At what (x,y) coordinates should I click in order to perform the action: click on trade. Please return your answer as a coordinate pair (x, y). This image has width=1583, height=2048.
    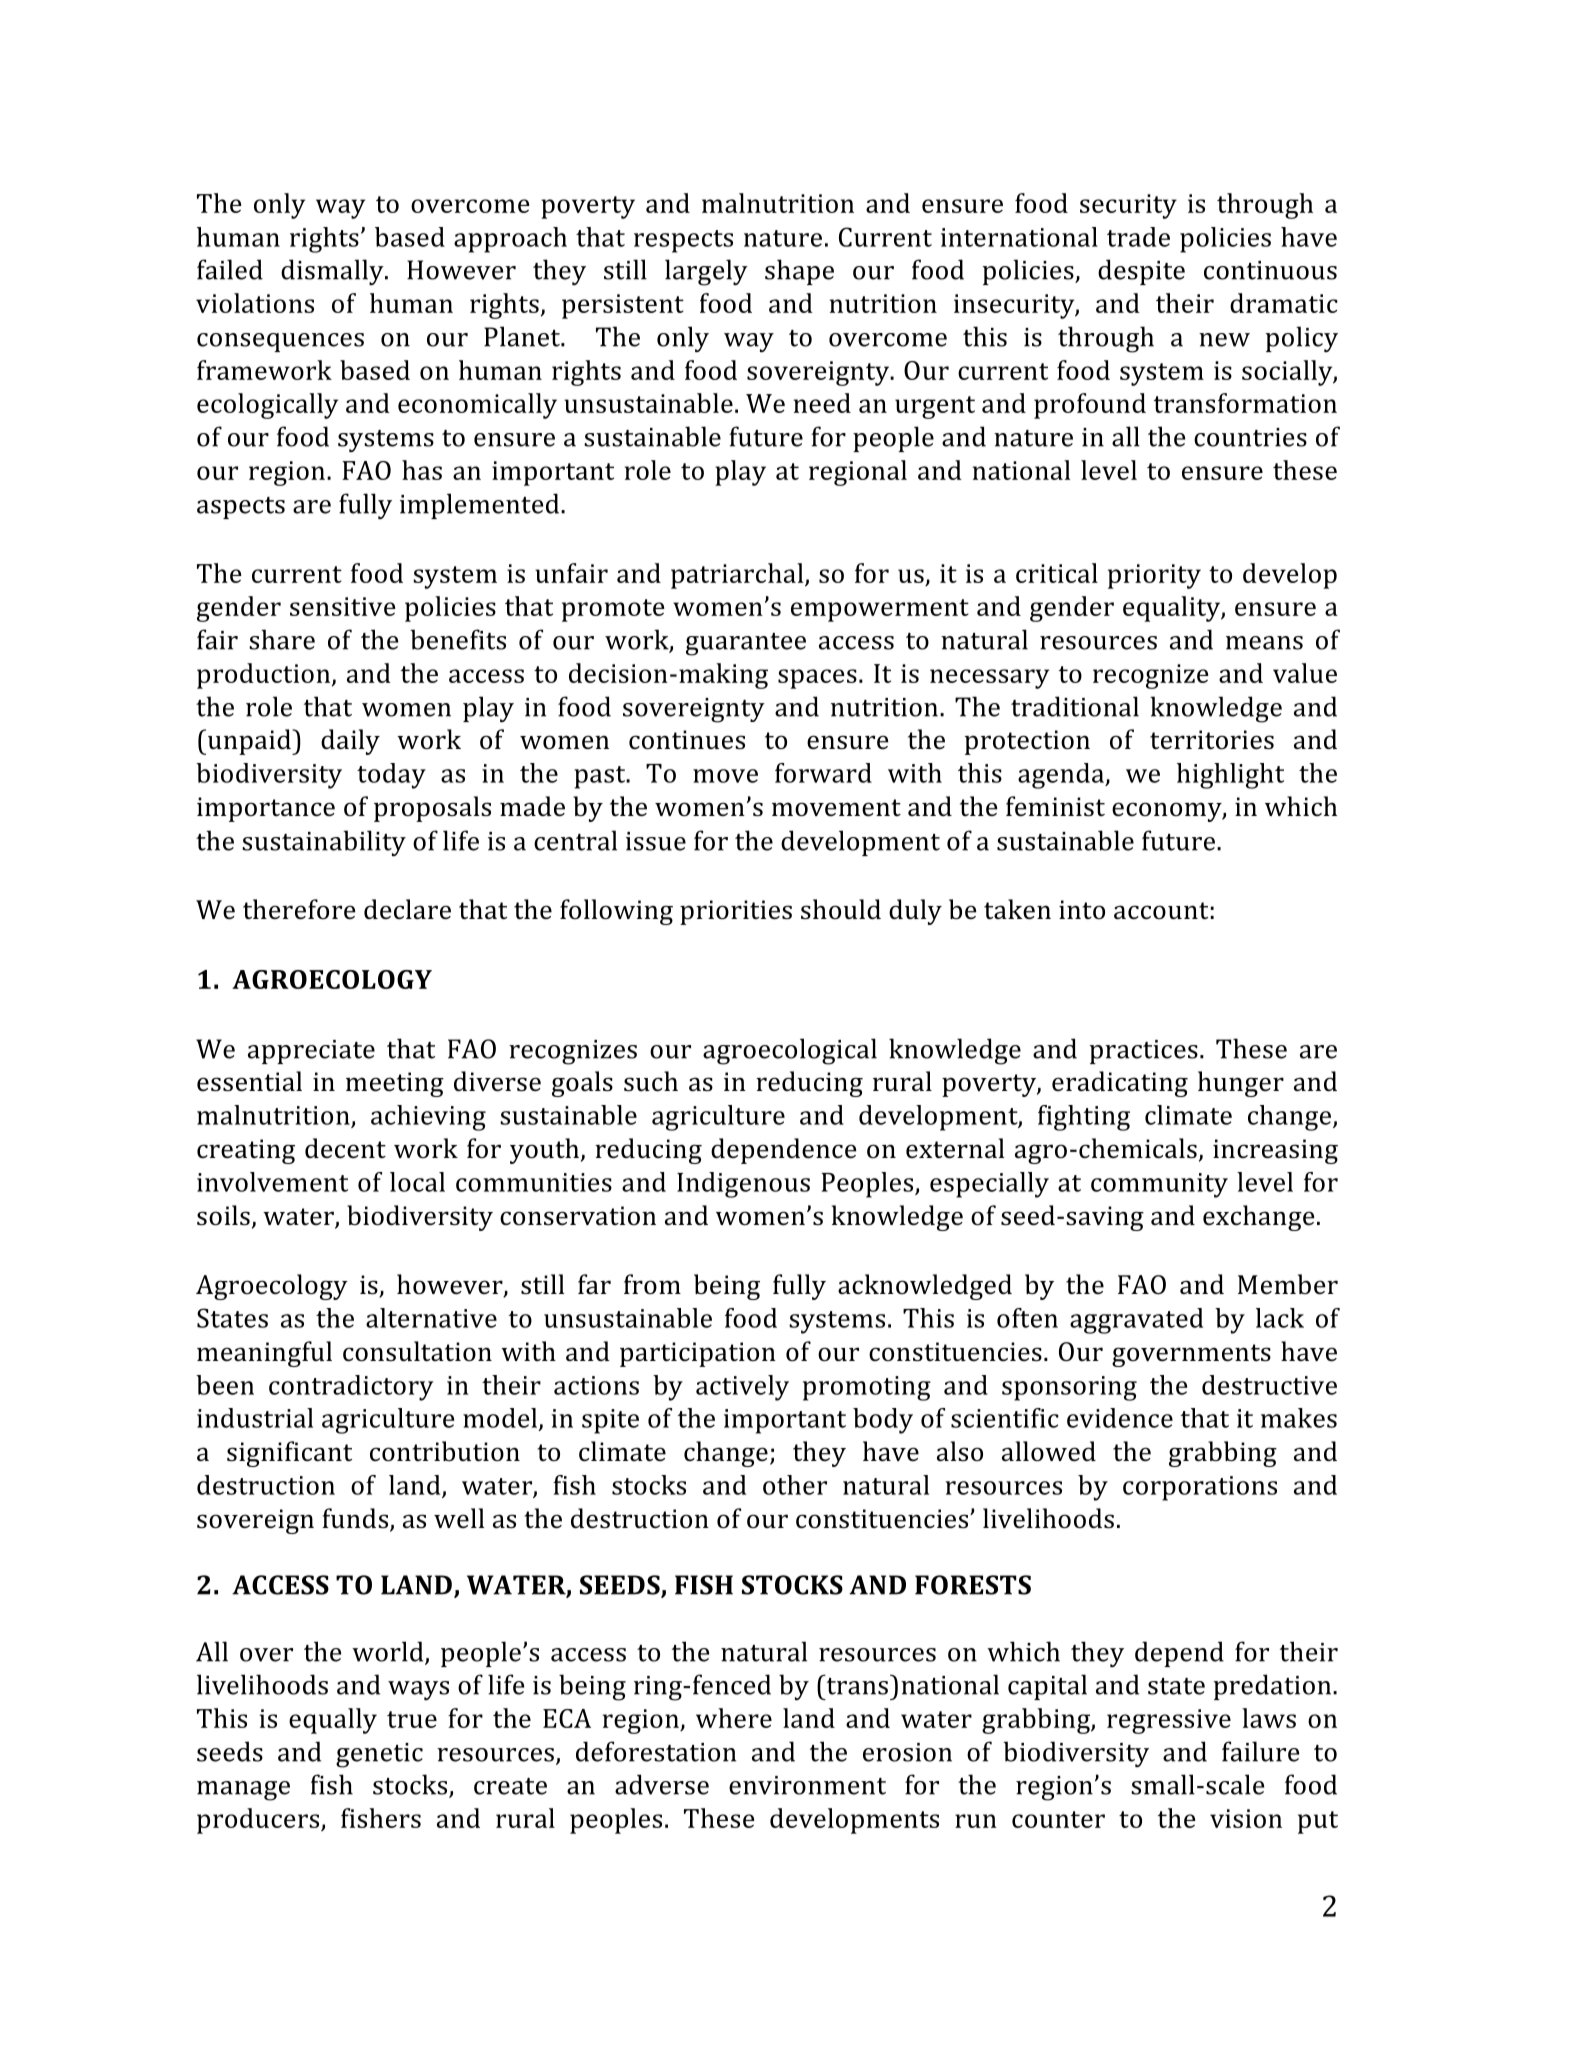
    Looking at the image, I should click on (1138, 237).
